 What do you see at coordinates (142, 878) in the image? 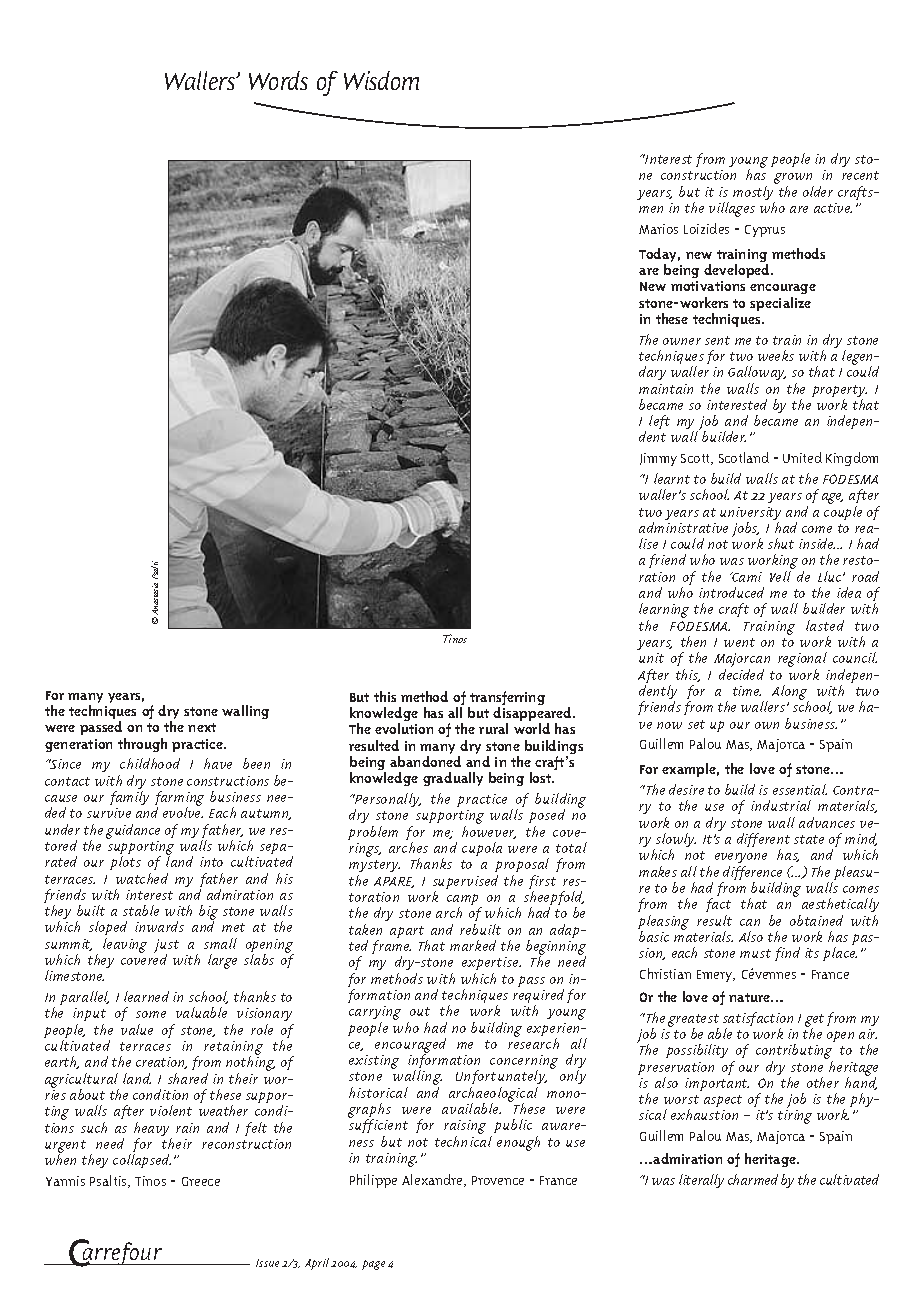
I see `watched` at bounding box center [142, 878].
